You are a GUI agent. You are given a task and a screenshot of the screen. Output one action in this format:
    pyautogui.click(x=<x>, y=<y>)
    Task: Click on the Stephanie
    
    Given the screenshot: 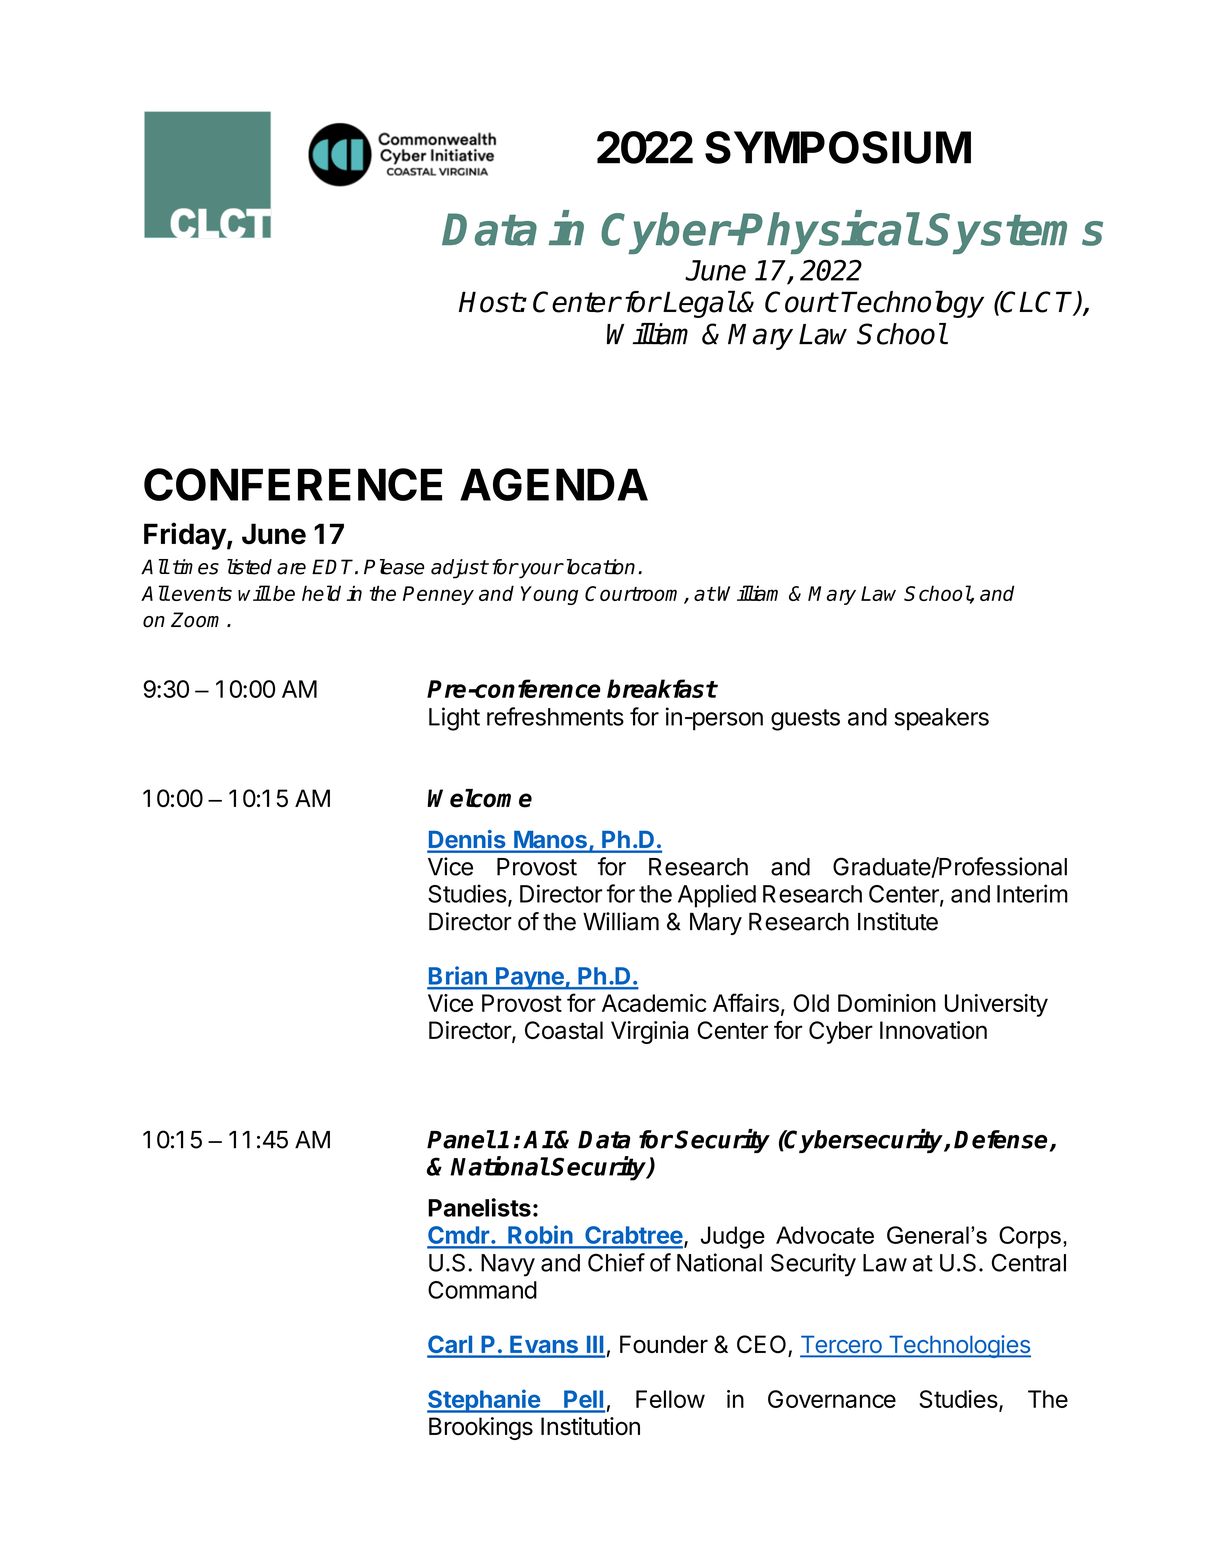 What is the action you would take?
    pyautogui.click(x=484, y=1401)
